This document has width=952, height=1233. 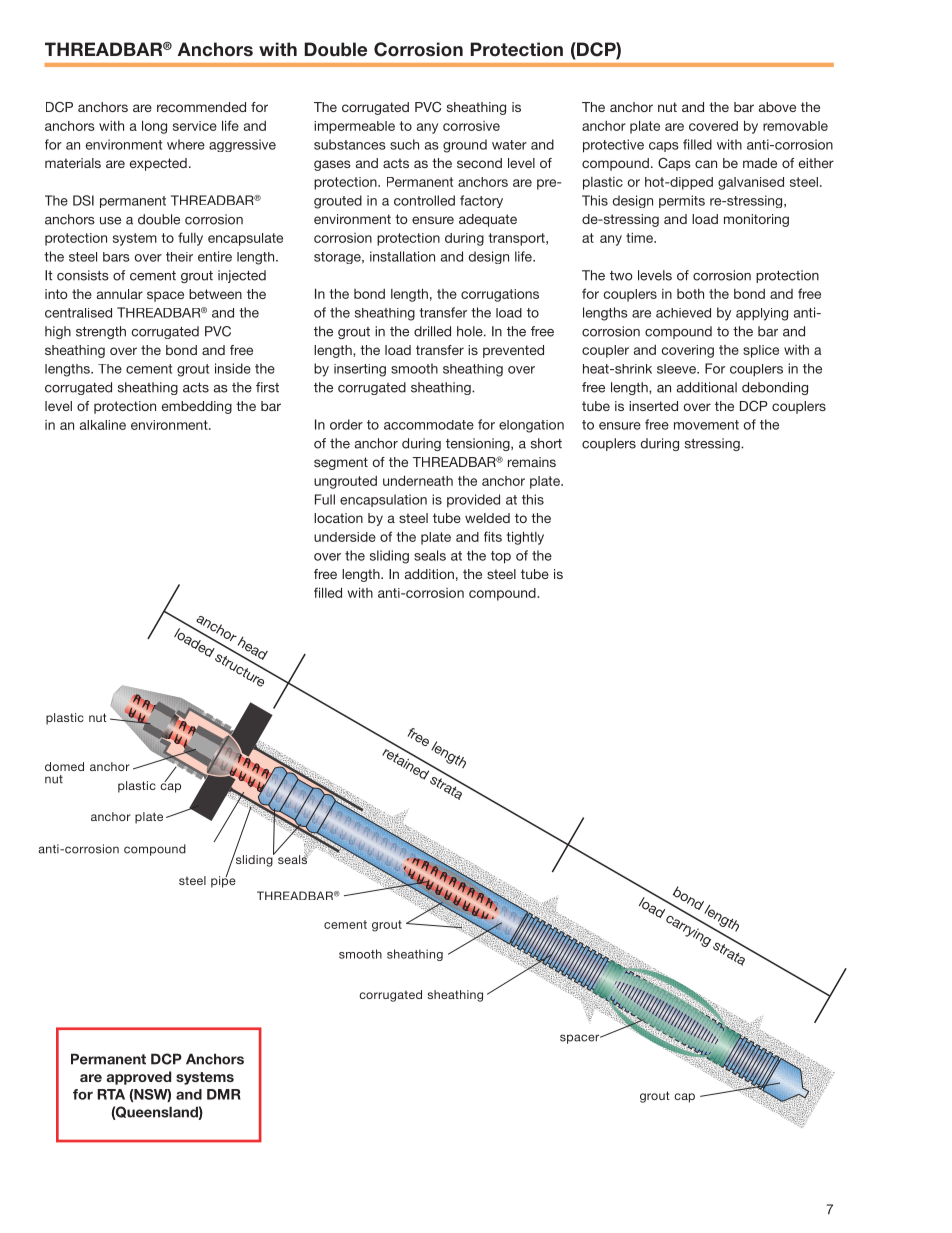 What do you see at coordinates (224, 1094) in the document?
I see `DMR` at bounding box center [224, 1094].
